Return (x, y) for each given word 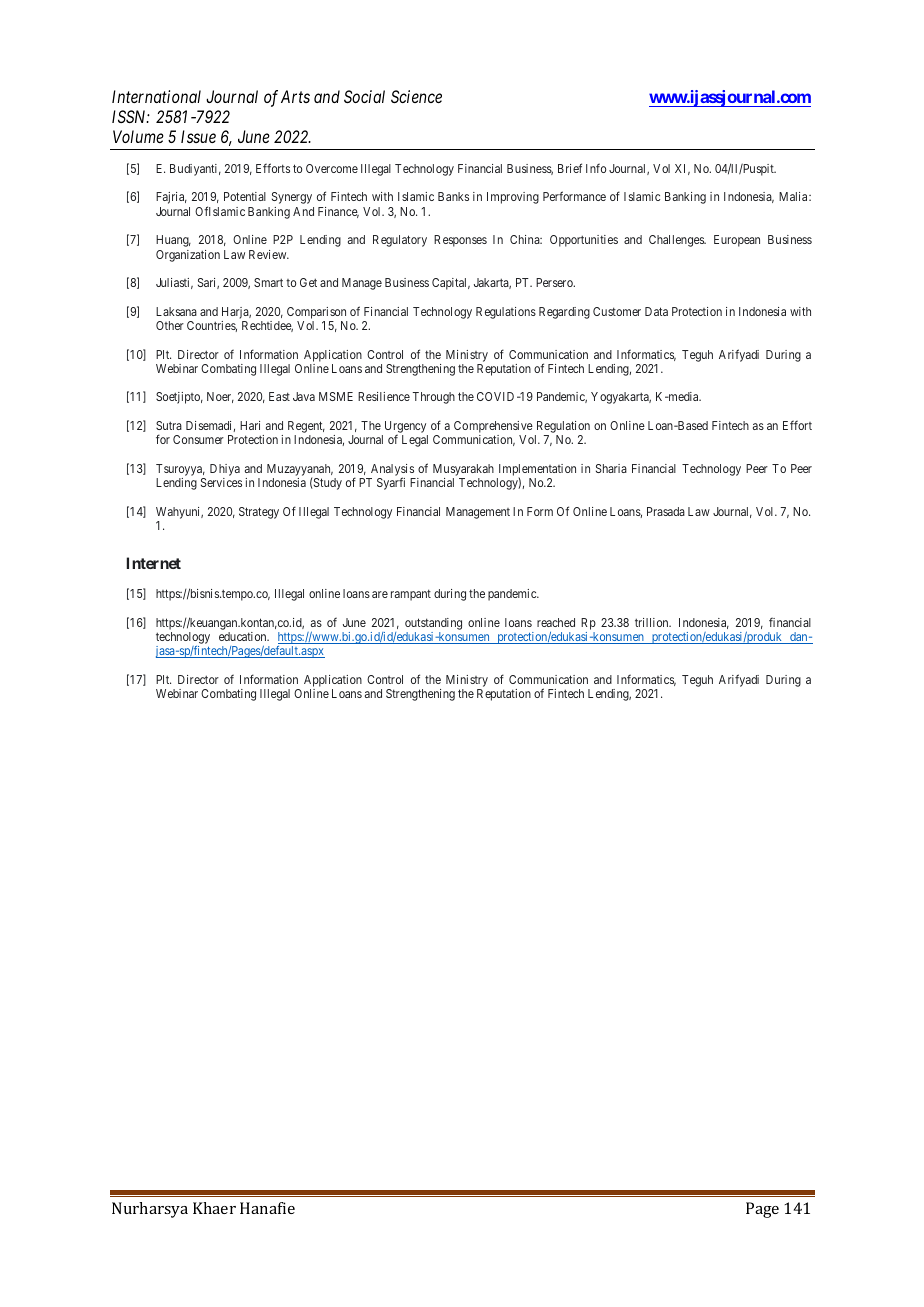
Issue (198, 136)
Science (416, 96)
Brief (570, 168)
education (244, 636)
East (279, 396)
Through (434, 398)
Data (656, 311)
